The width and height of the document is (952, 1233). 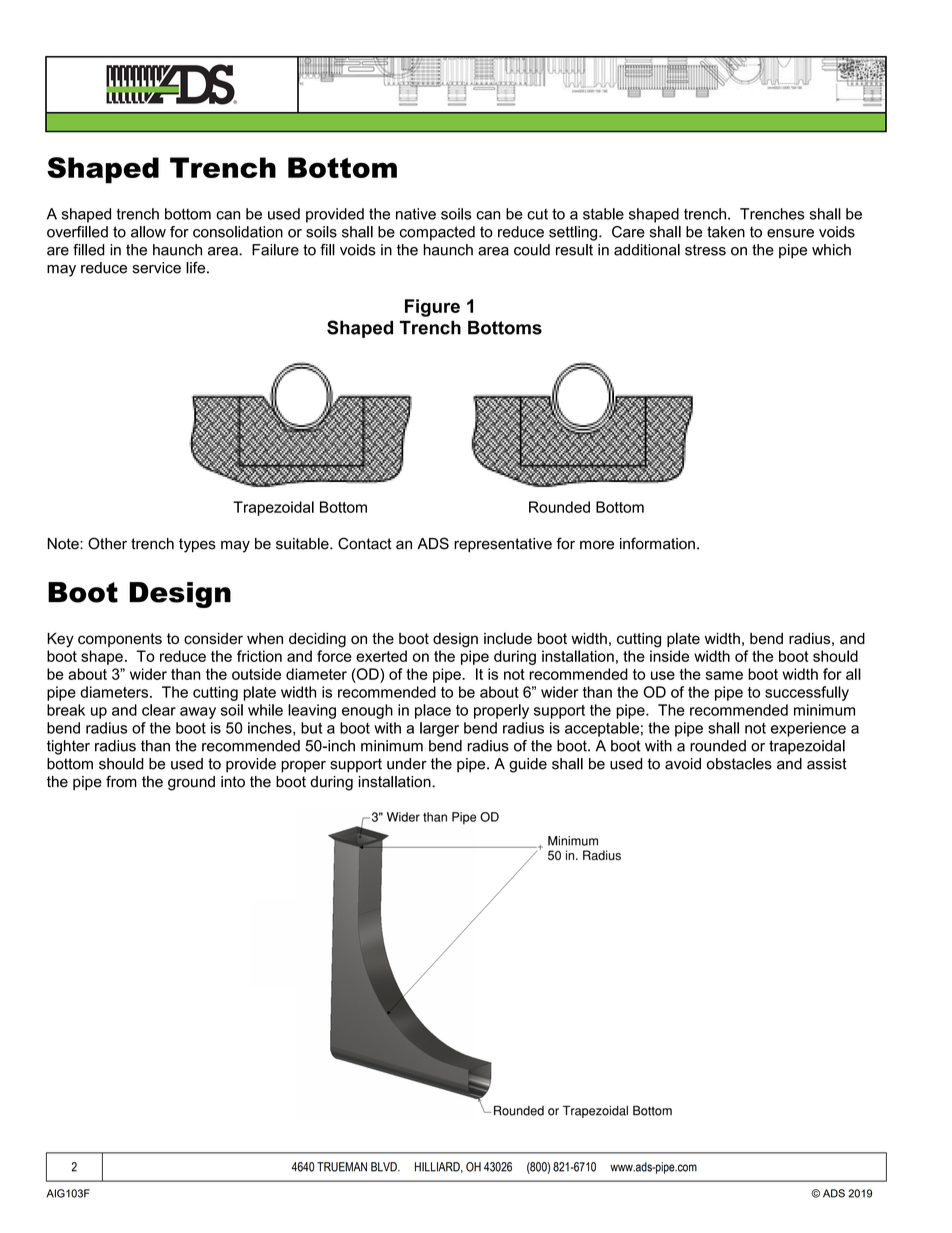 What do you see at coordinates (433, 711) in the document?
I see `place` at bounding box center [433, 711].
